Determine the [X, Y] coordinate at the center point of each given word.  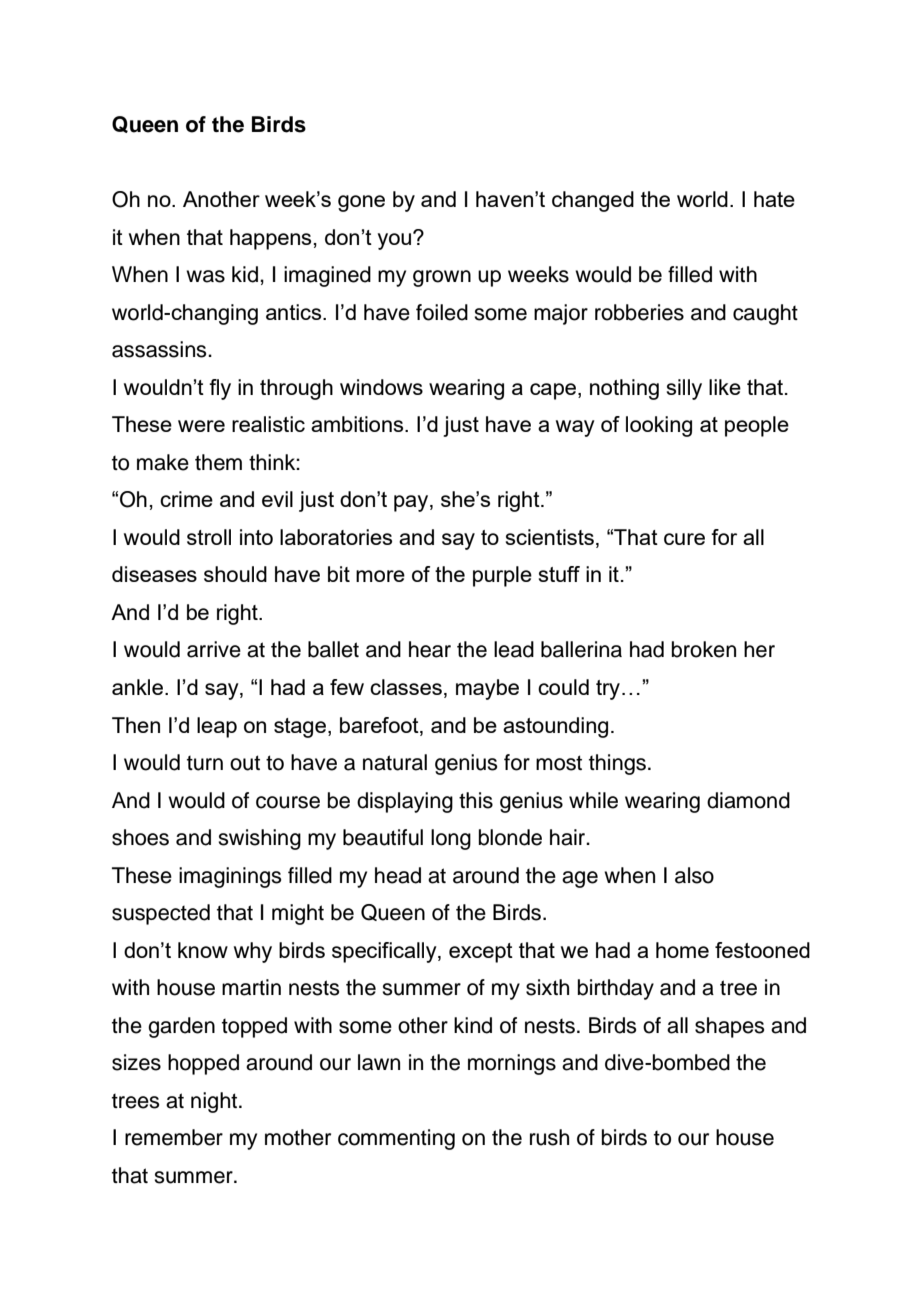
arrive [214, 649]
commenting [396, 1139]
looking [659, 426]
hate [774, 199]
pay [412, 503]
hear [430, 649]
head [398, 875]
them [218, 462]
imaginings [230, 877]
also [694, 875]
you [396, 240]
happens [270, 239]
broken [704, 649]
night [215, 1102]
